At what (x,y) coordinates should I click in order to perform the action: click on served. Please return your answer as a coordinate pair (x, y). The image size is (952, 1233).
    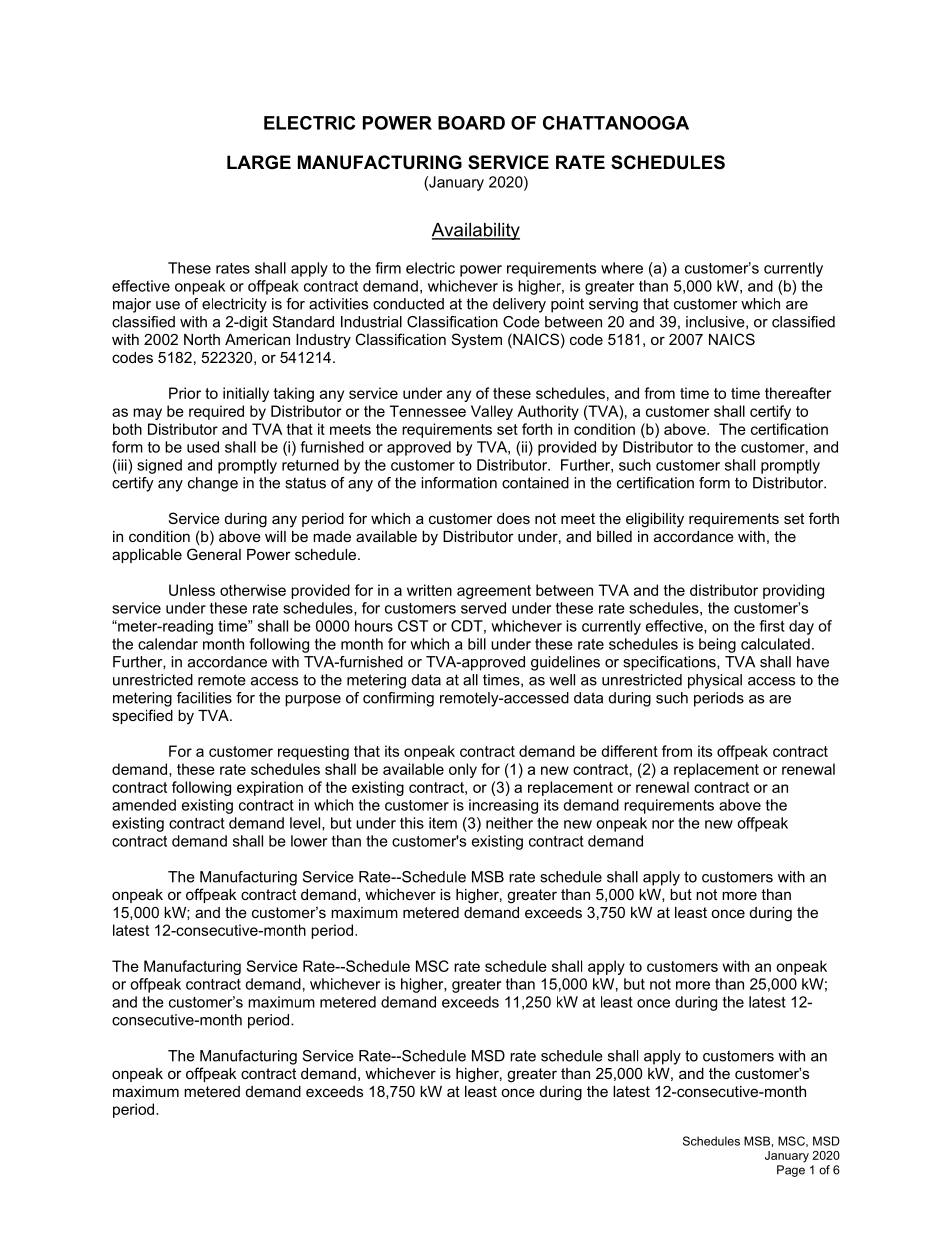
    Looking at the image, I should click on (483, 608).
